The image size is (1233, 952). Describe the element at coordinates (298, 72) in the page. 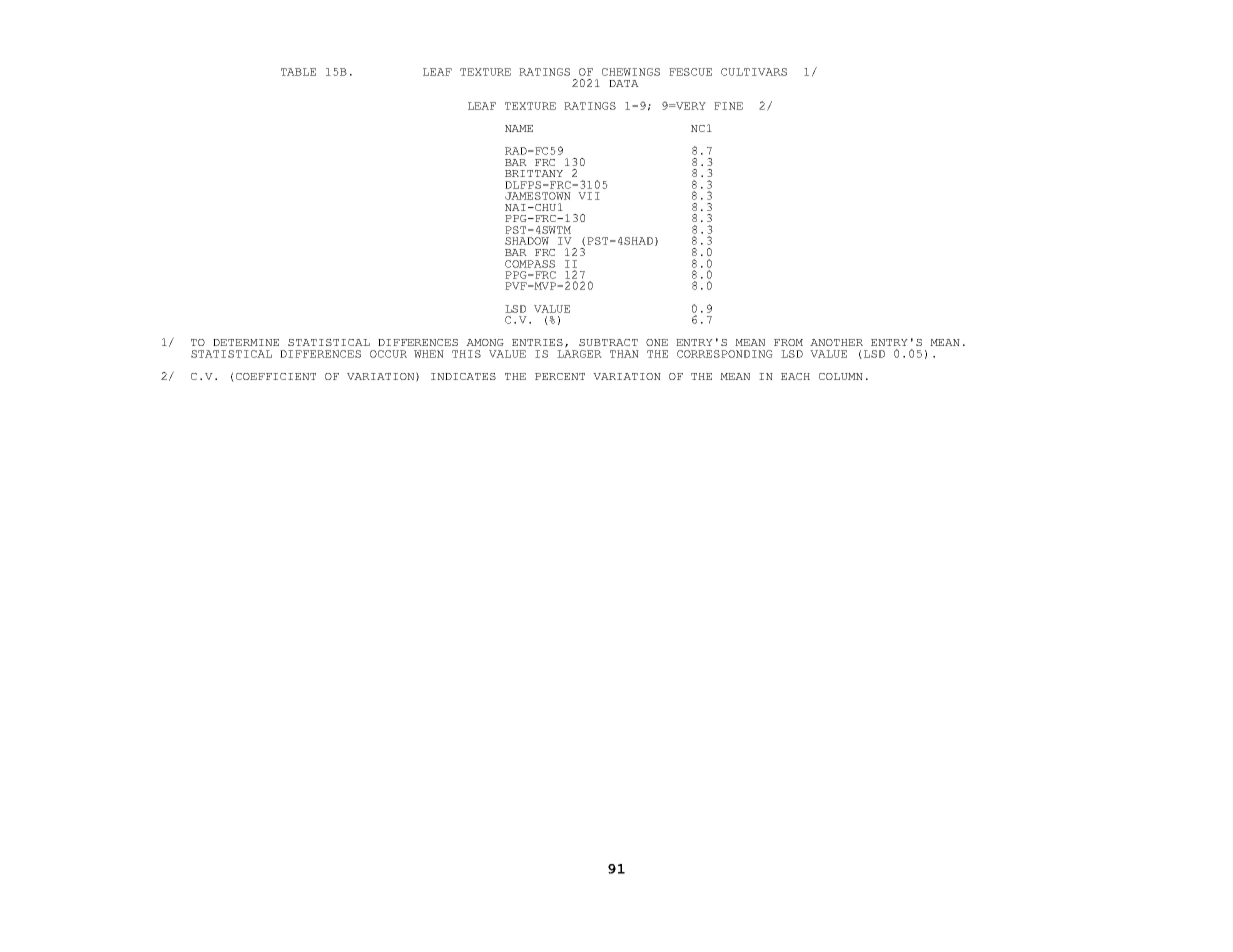

I see `TABLE` at that location.
